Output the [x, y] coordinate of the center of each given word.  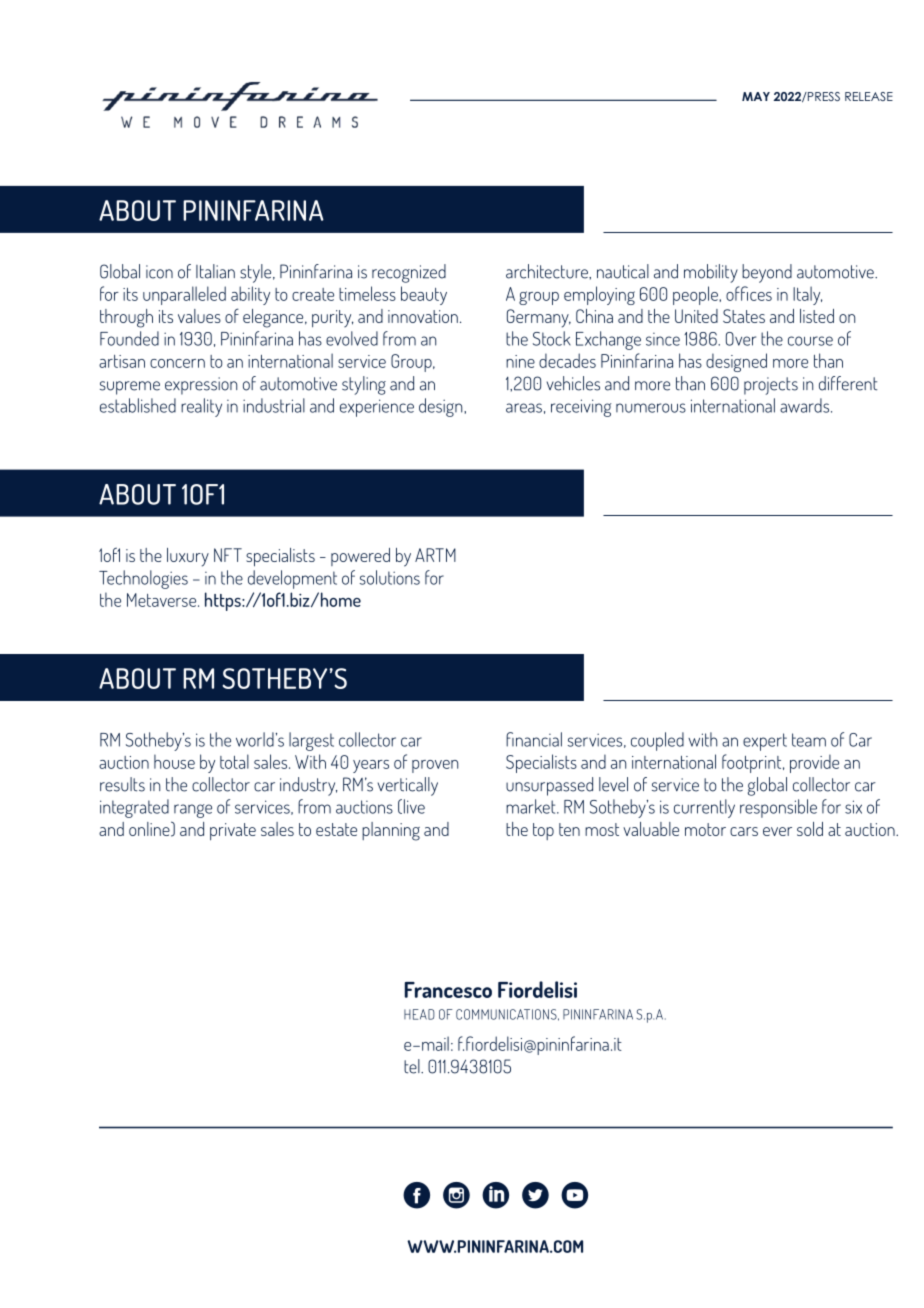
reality [201, 407]
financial [534, 739]
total [234, 761]
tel [413, 1066]
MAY [756, 96]
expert [765, 742]
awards [806, 405]
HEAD [419, 1014]
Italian [215, 271]
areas [524, 408]
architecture [548, 271]
